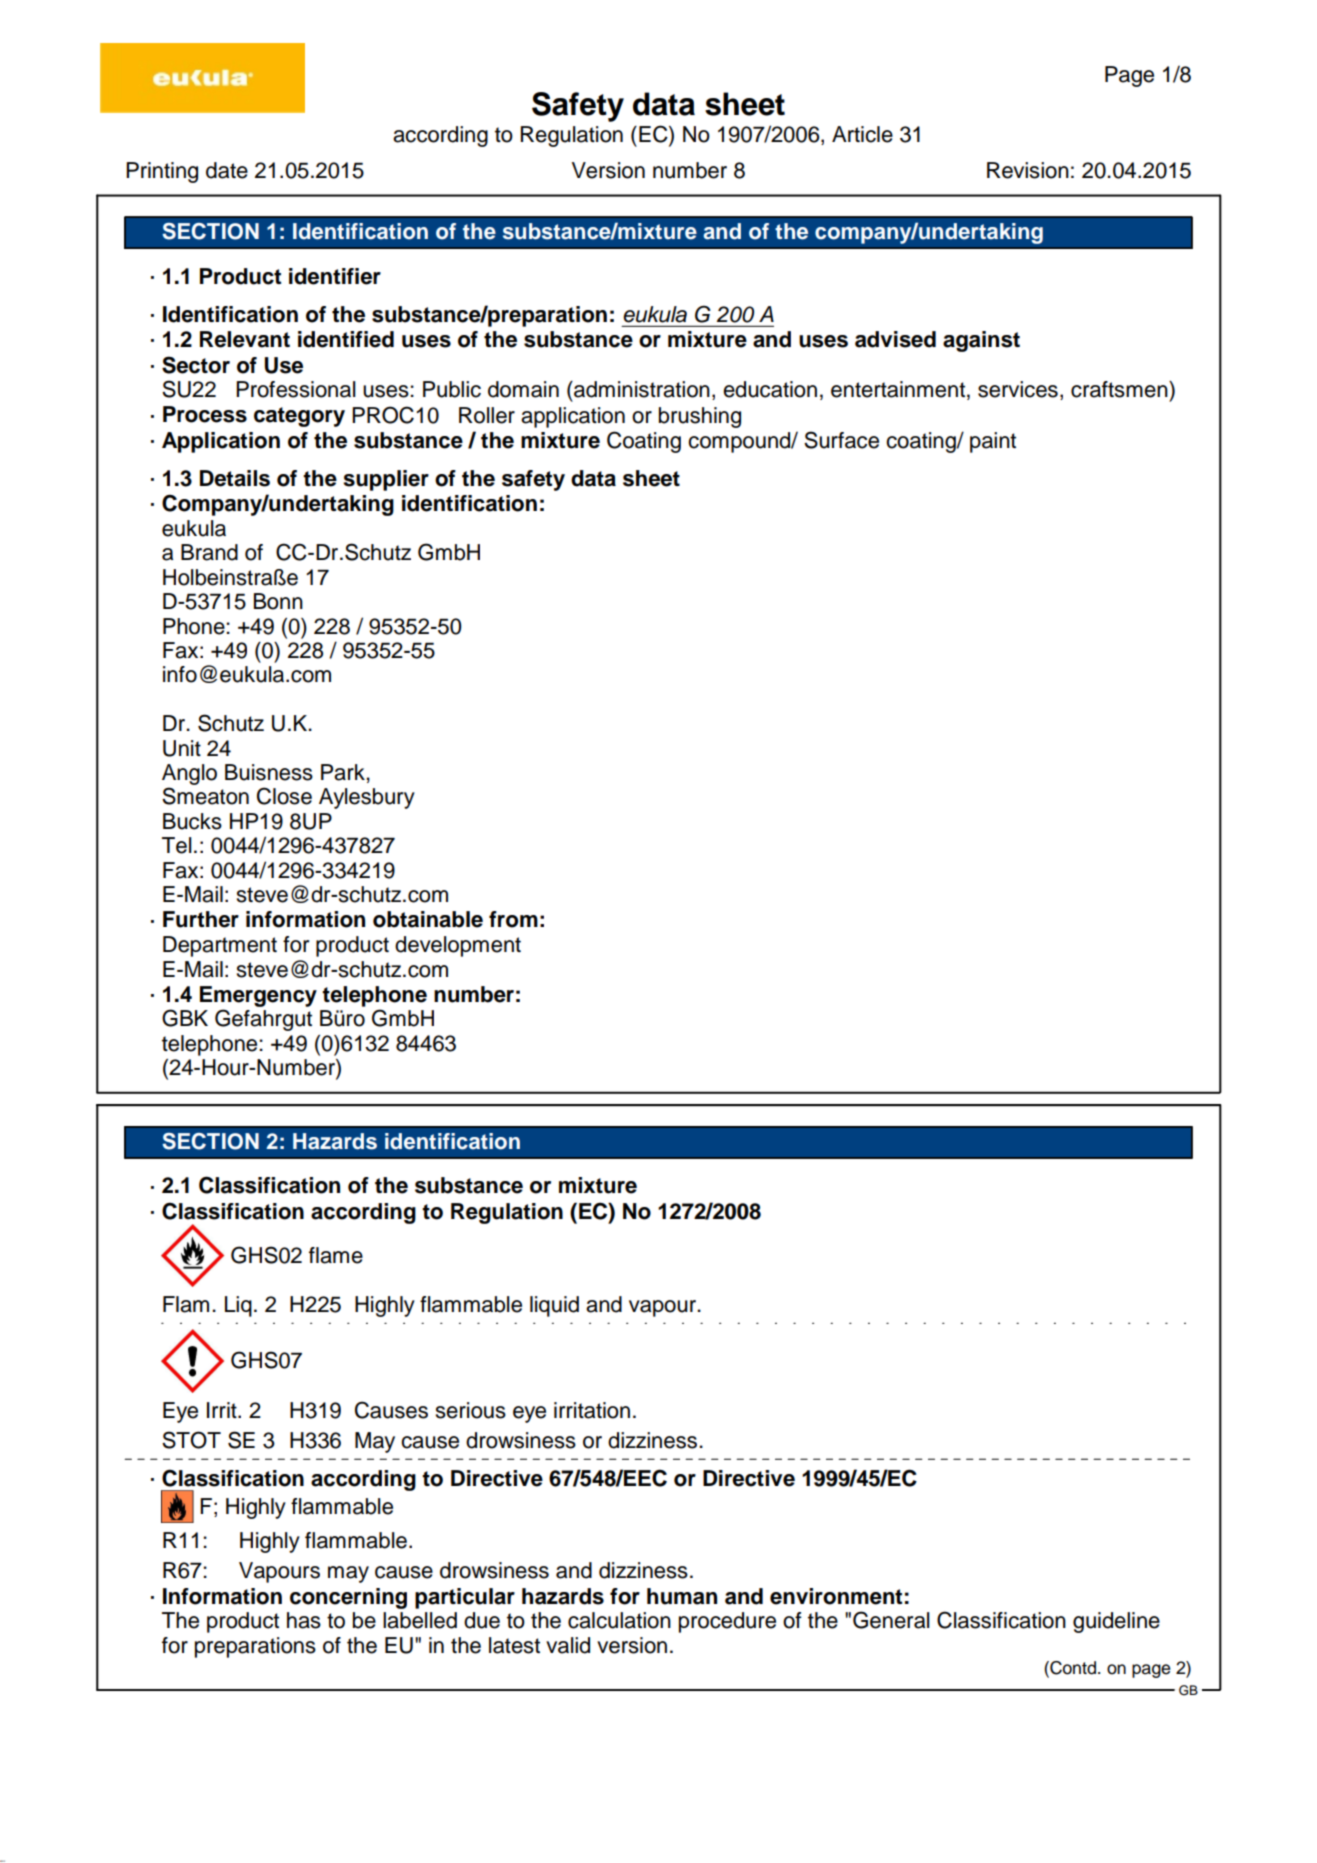 The image size is (1317, 1863). Describe the element at coordinates (513, 919) in the screenshot. I see `from` at that location.
